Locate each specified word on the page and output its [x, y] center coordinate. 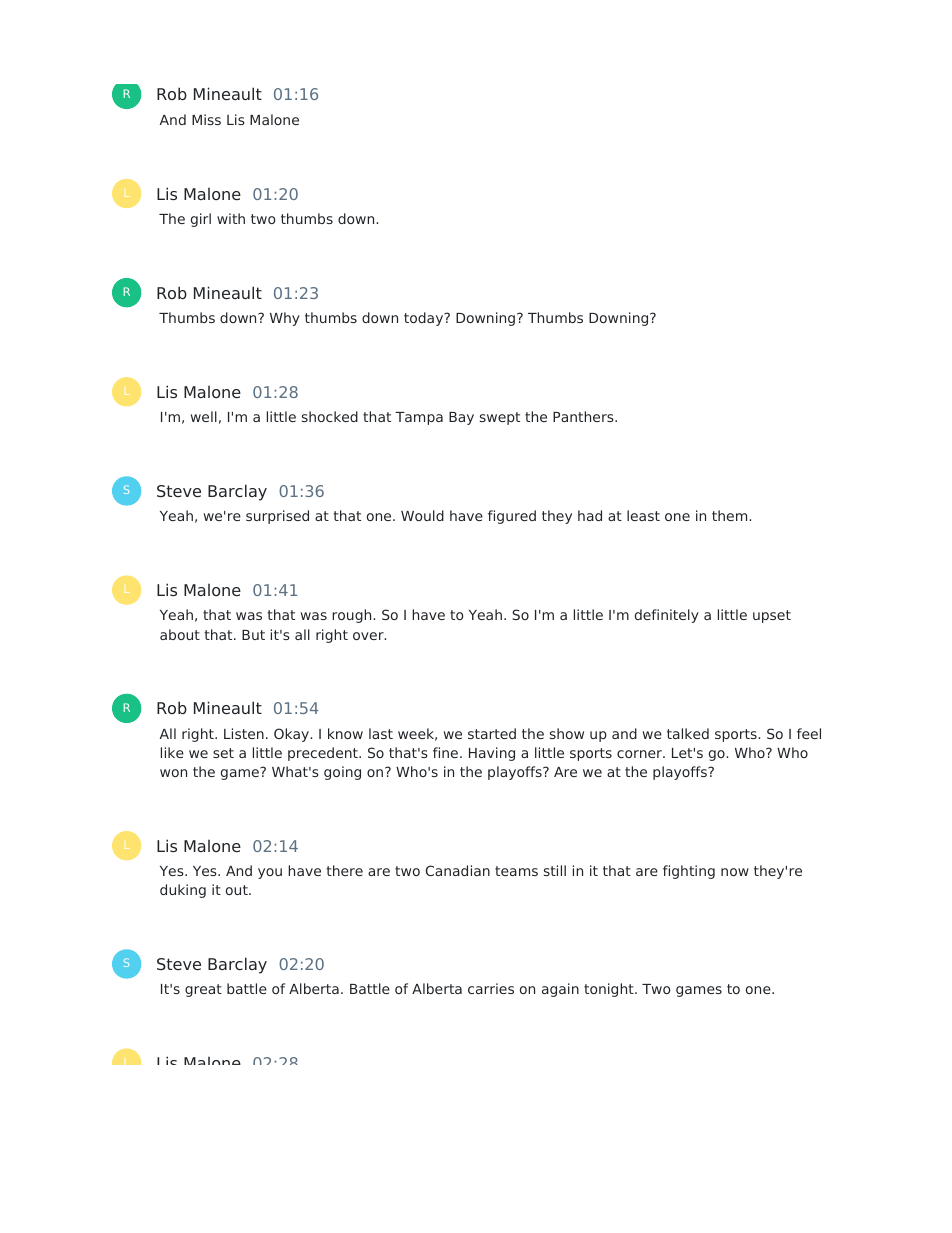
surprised [277, 517]
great [203, 990]
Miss [206, 119]
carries [491, 988]
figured [512, 517]
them [731, 515]
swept [500, 418]
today [425, 319]
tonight [610, 990]
